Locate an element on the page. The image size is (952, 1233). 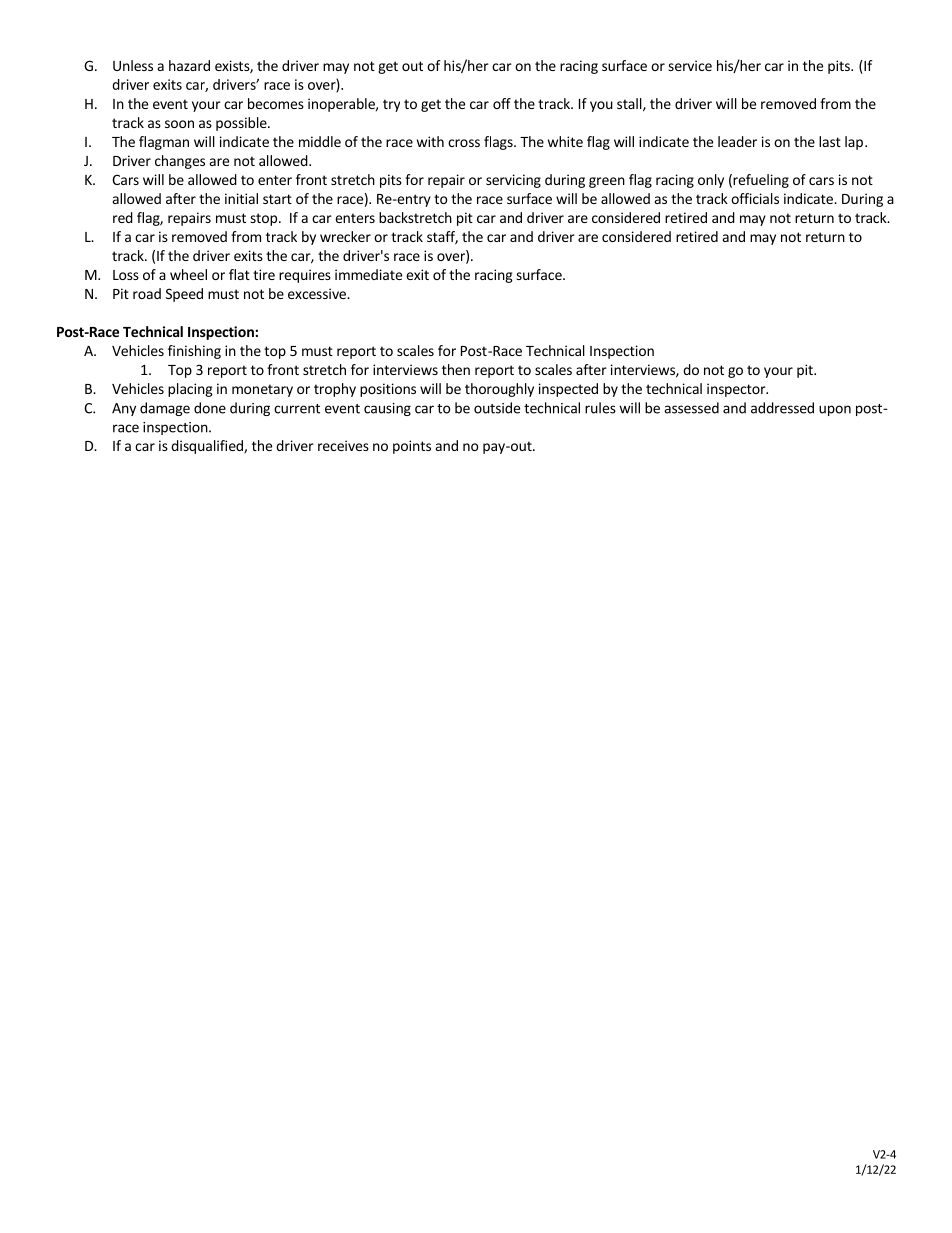
disqualified is located at coordinates (208, 447).
